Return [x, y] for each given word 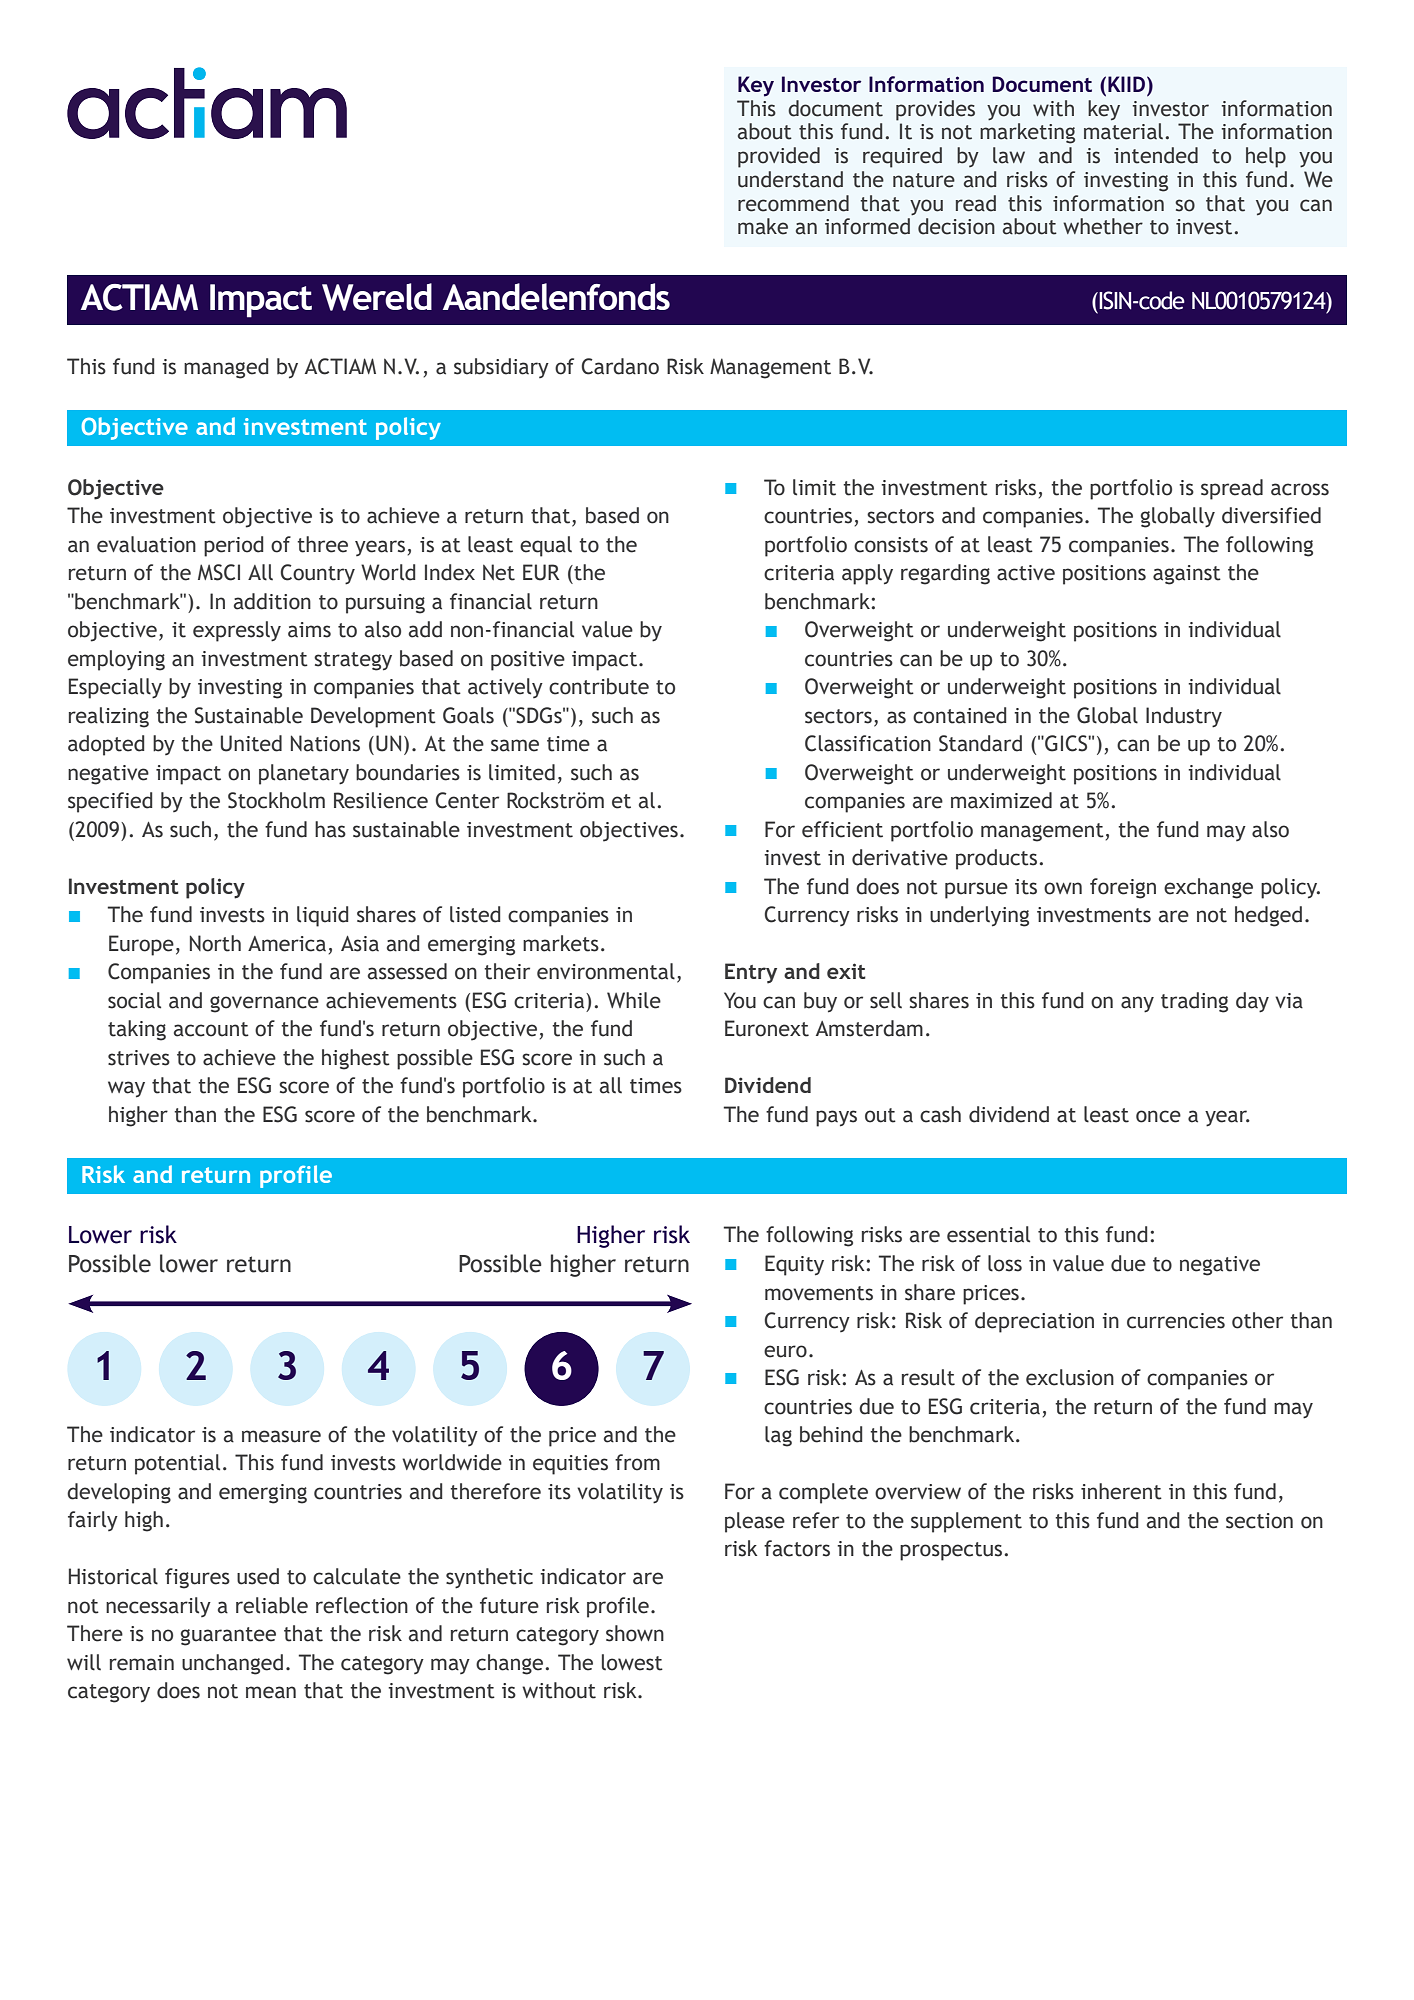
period [234, 546]
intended [1156, 155]
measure [281, 1436]
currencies [1176, 1321]
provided [779, 157]
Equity [794, 1265]
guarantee [228, 1636]
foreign [1123, 888]
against [1187, 575]
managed [226, 368]
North [215, 943]
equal [546, 546]
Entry [751, 973]
